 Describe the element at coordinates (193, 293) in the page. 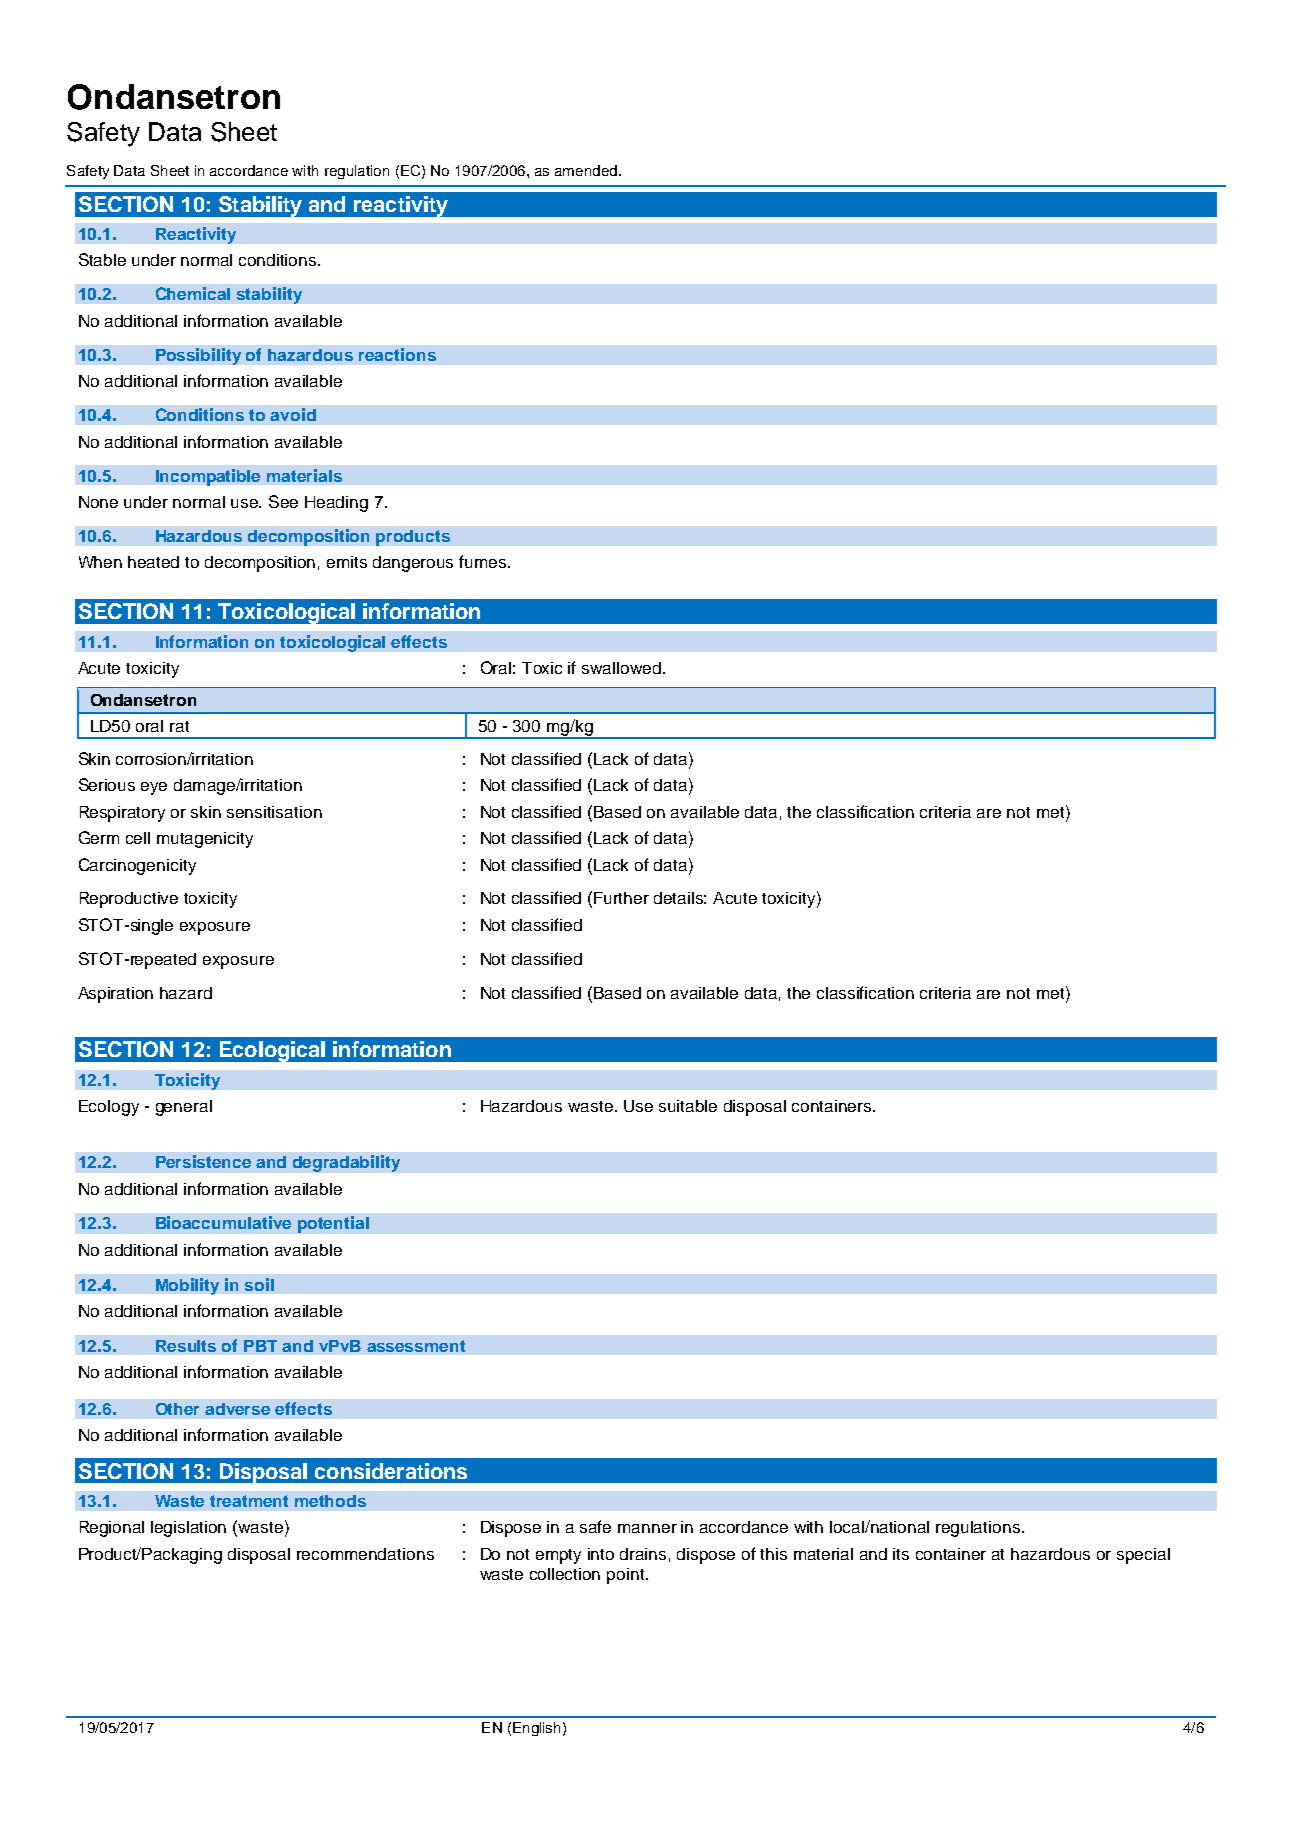

I see `Chemical` at that location.
